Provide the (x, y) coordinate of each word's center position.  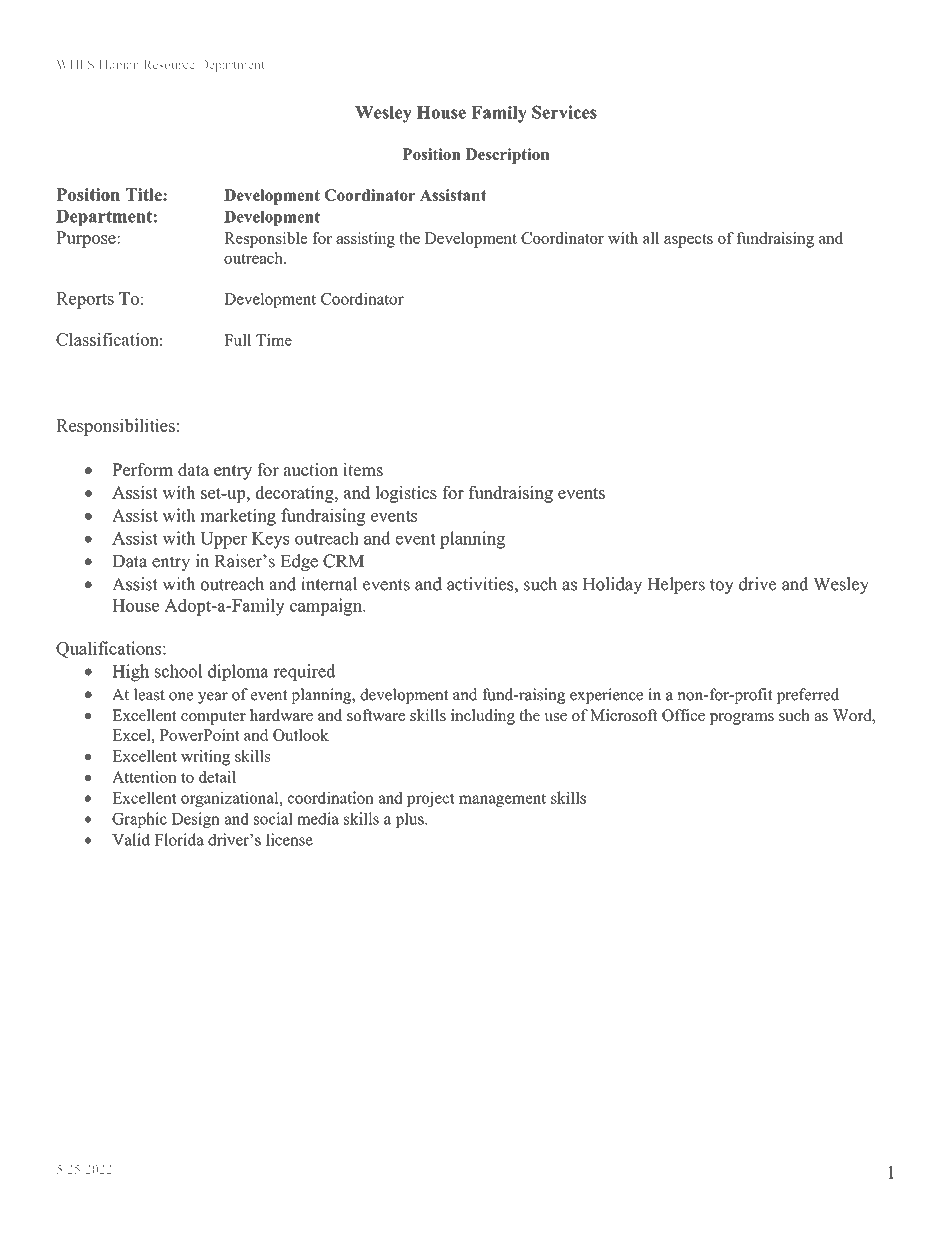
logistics (406, 494)
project (431, 799)
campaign (327, 607)
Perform (142, 469)
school (179, 671)
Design (195, 820)
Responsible (265, 240)
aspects (688, 241)
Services (564, 112)
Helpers (676, 585)
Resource (169, 65)
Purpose (87, 239)
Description (507, 156)
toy (722, 586)
